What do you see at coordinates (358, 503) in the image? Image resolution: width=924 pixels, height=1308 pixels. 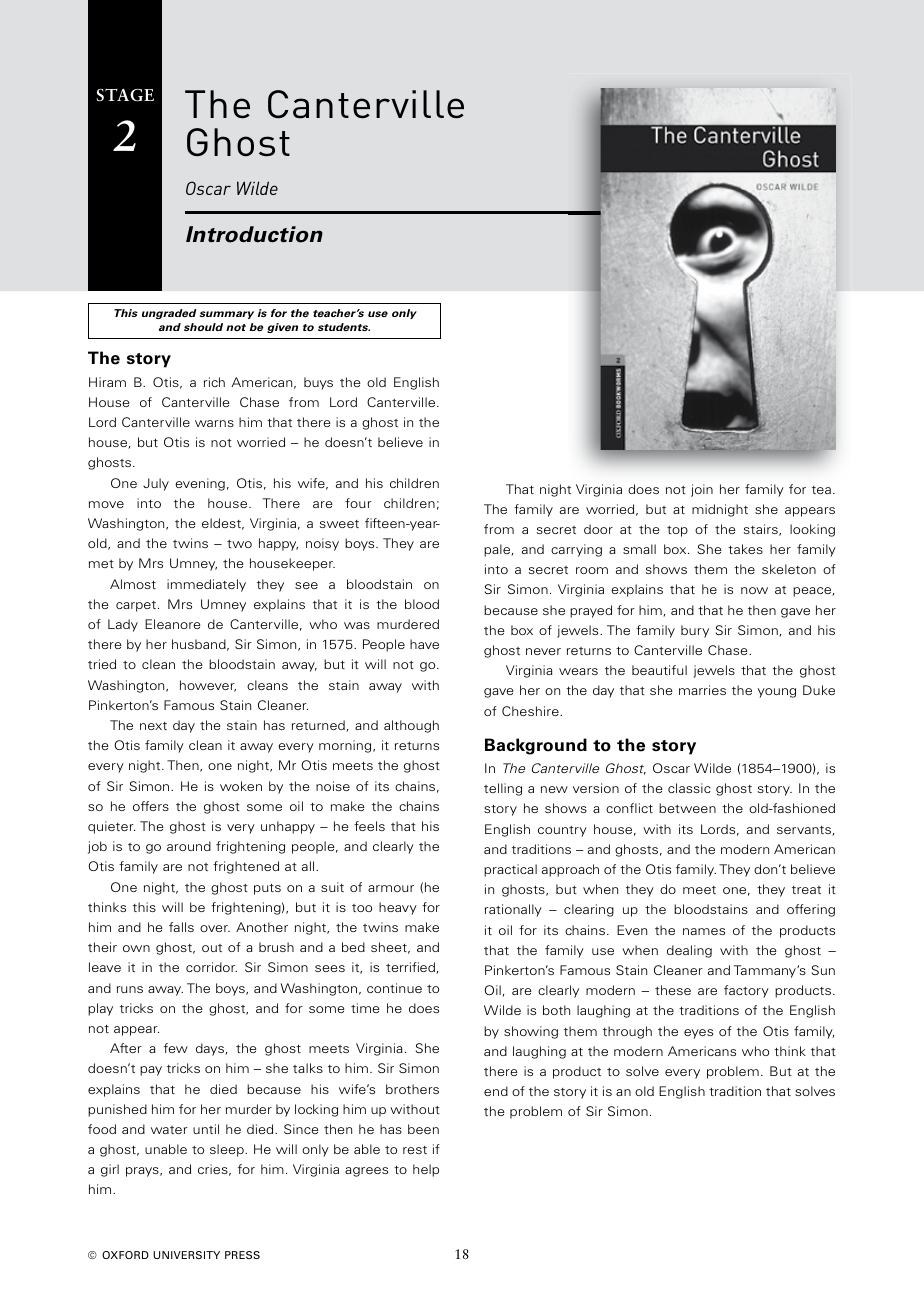 I see `four` at bounding box center [358, 503].
